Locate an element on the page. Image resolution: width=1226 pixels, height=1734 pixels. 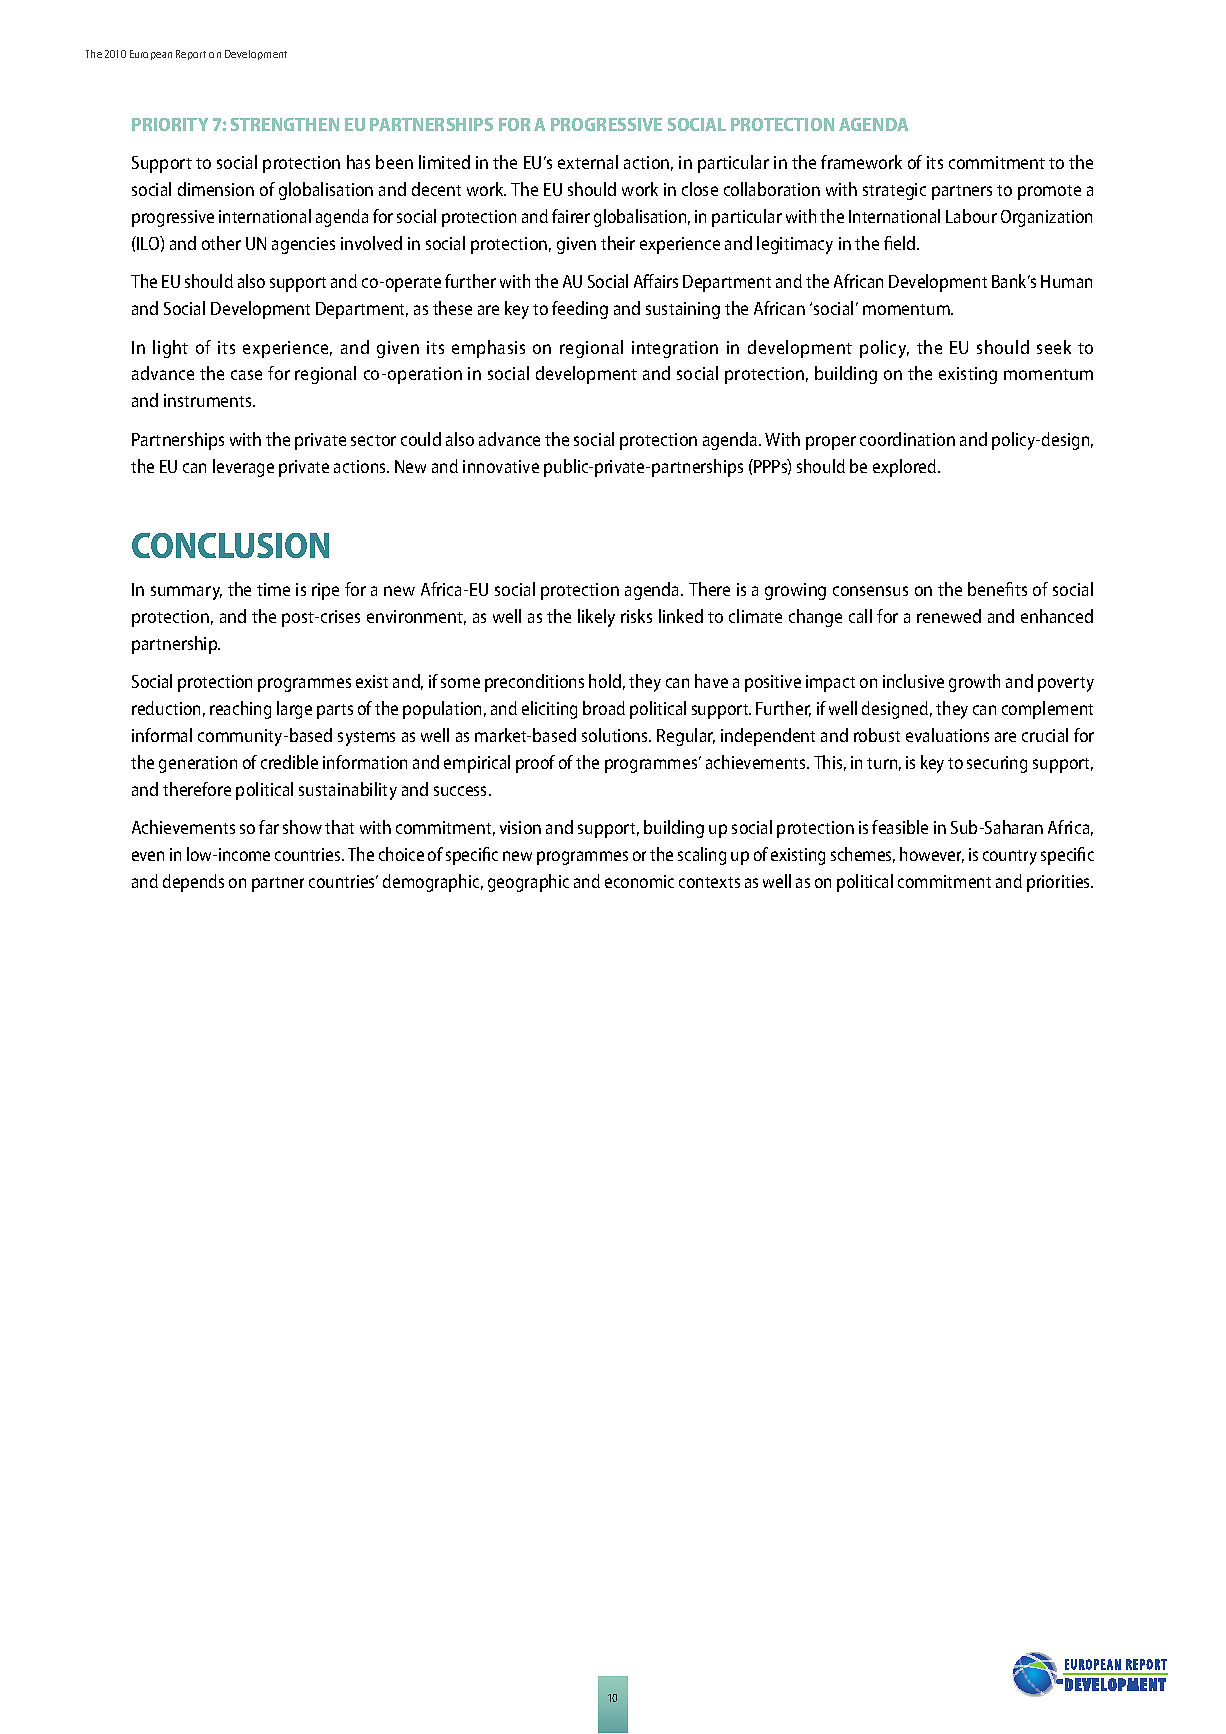
Report is located at coordinates (191, 55).
